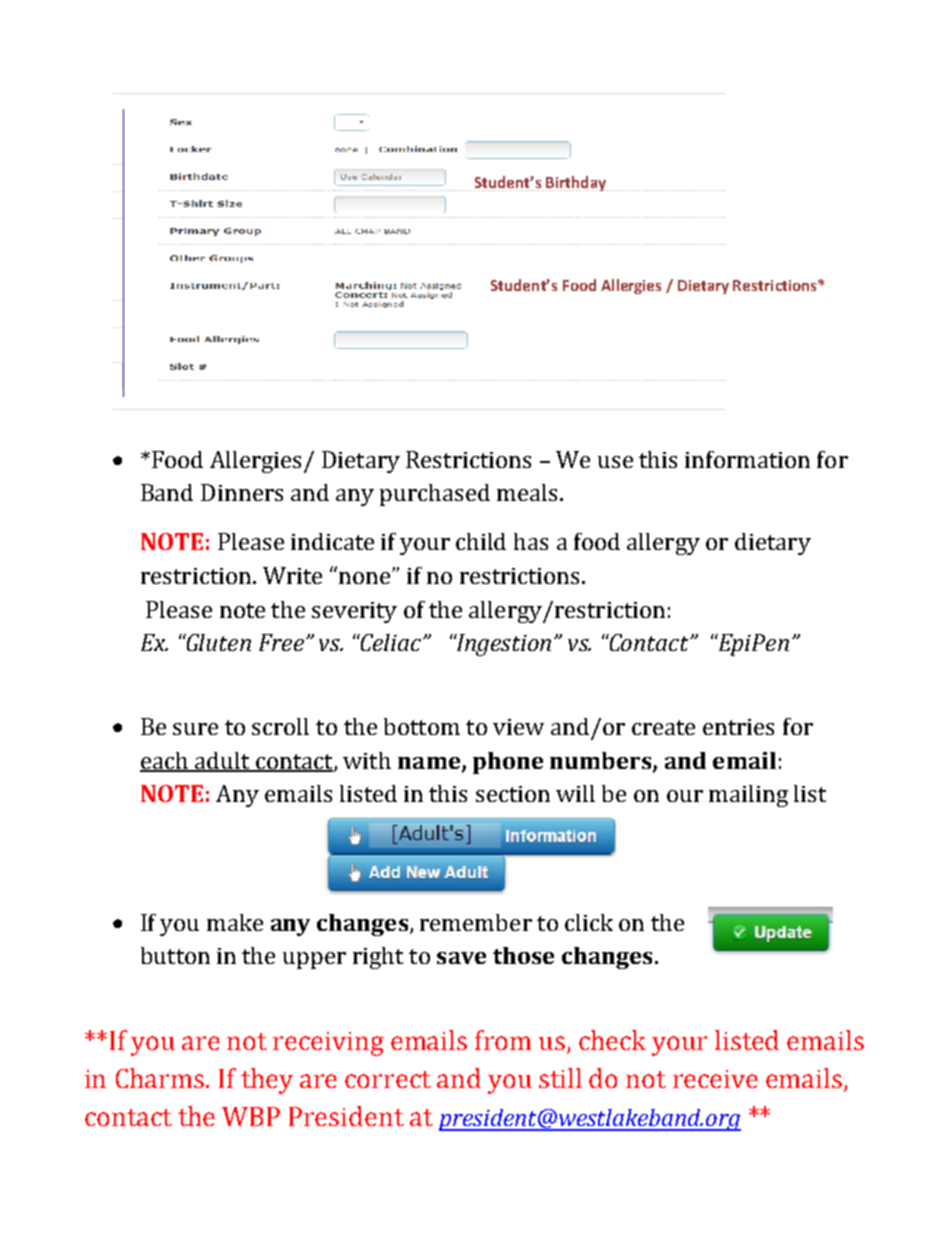 The image size is (952, 1233). I want to click on Free, so click(281, 642).
